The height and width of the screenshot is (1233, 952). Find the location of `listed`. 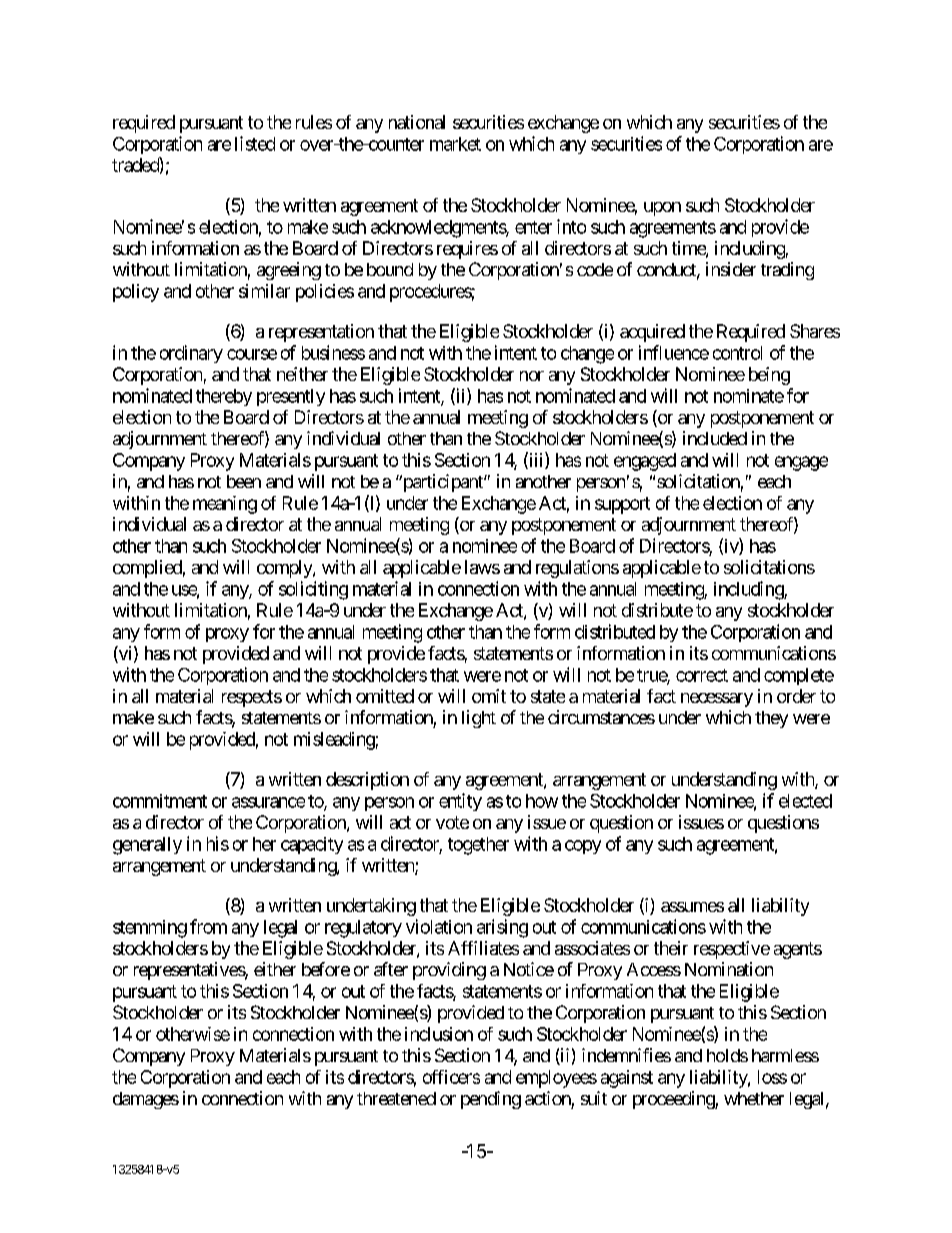

listed is located at coordinates (255, 143).
